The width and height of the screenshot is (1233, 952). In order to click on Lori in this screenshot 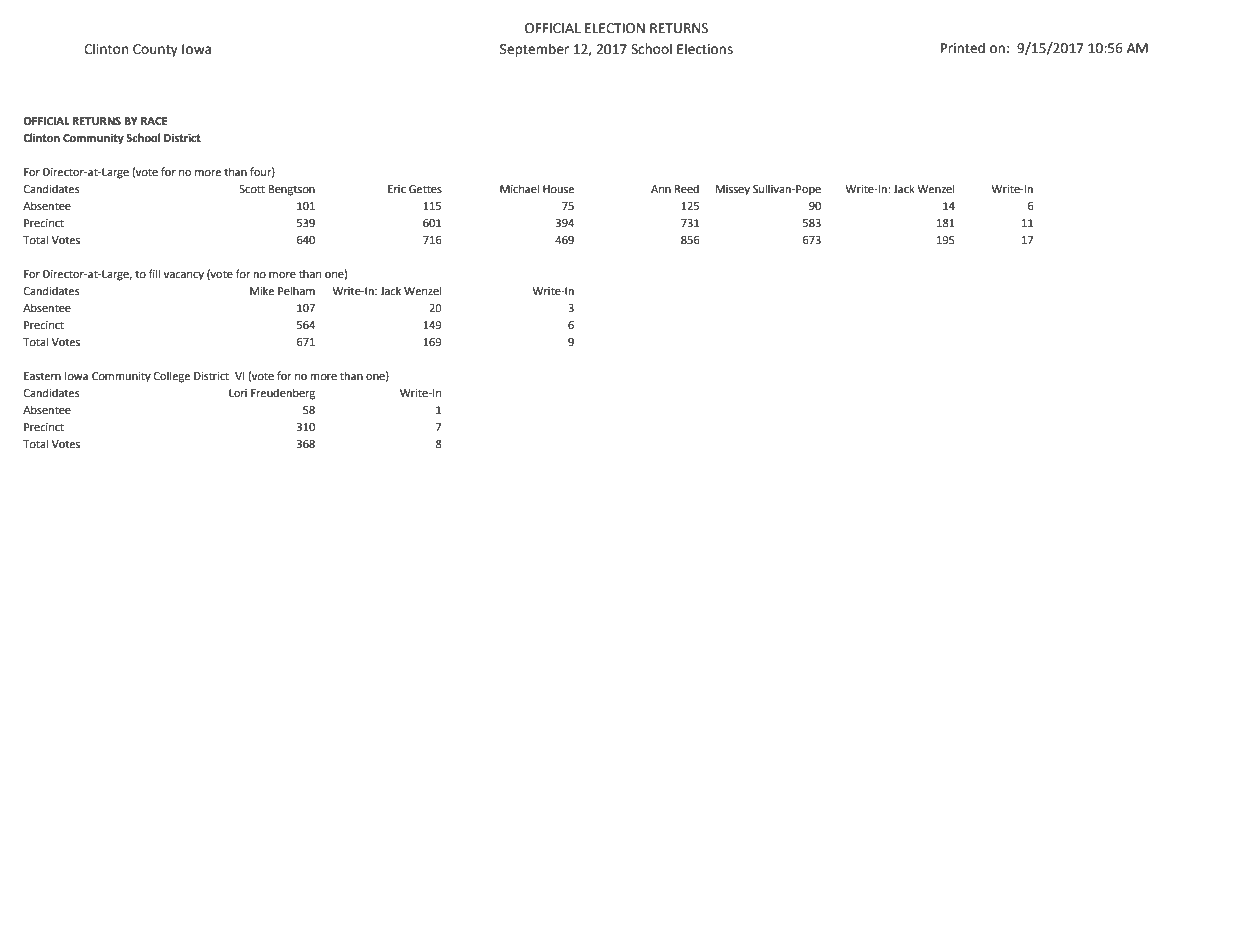, I will do `click(238, 393)`.
